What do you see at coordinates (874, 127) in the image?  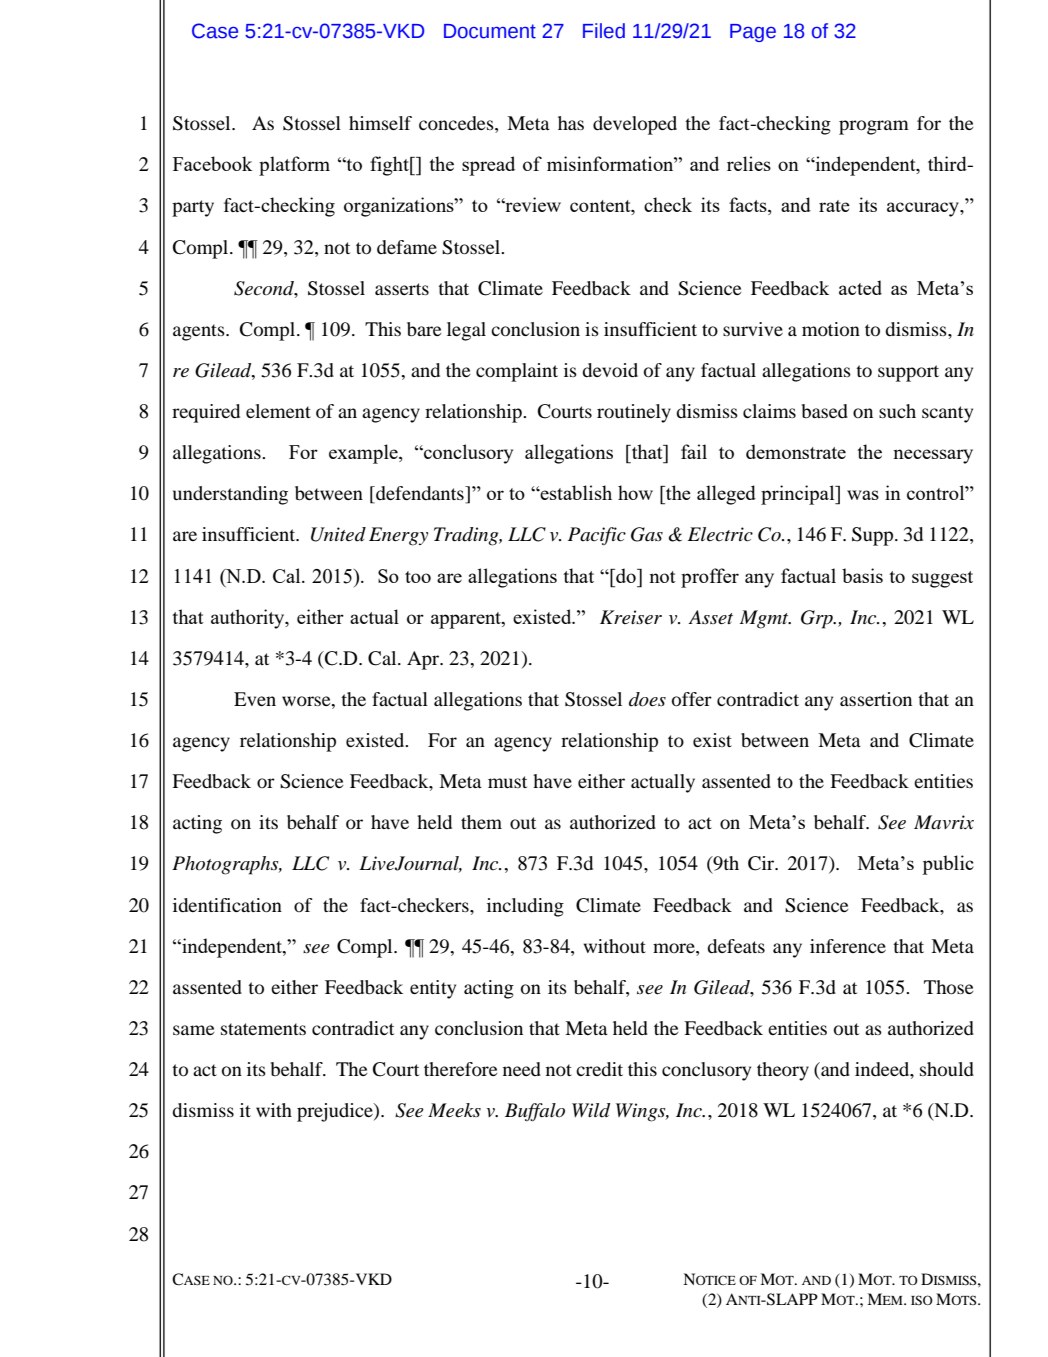 I see `program` at bounding box center [874, 127].
